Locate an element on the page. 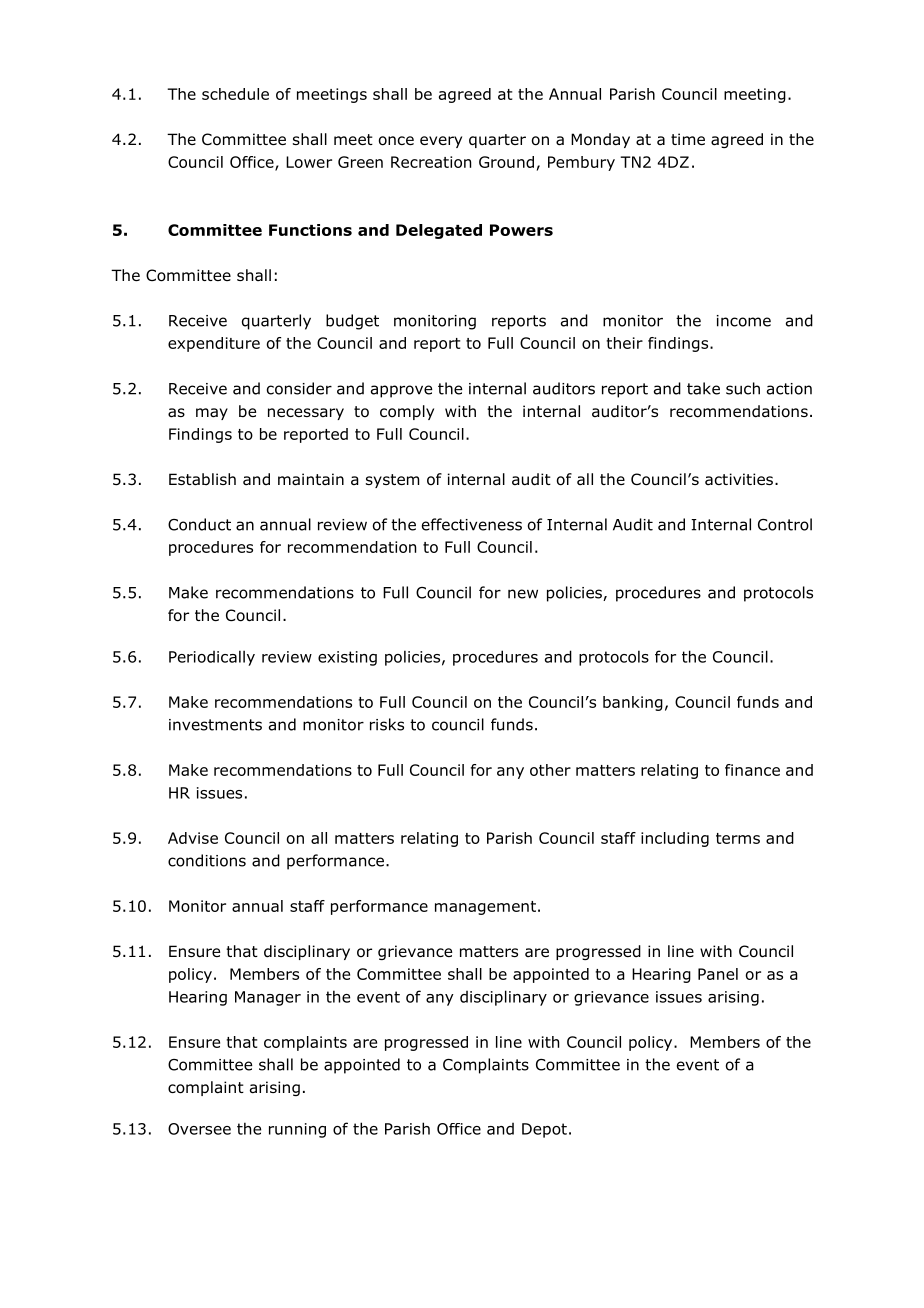 This page has height=1308, width=924. consider is located at coordinates (299, 388).
